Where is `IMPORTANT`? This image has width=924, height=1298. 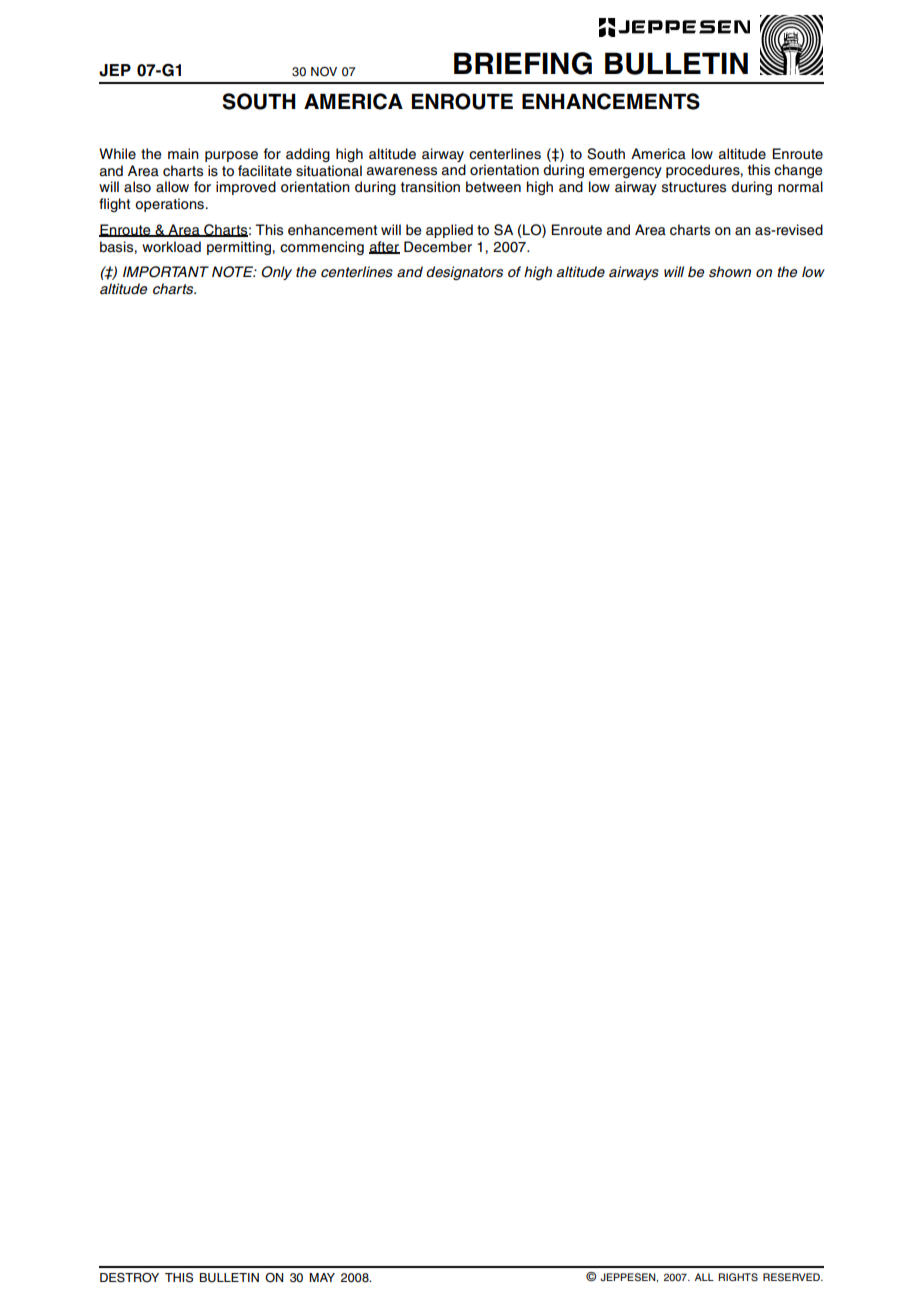 IMPORTANT is located at coordinates (166, 272).
